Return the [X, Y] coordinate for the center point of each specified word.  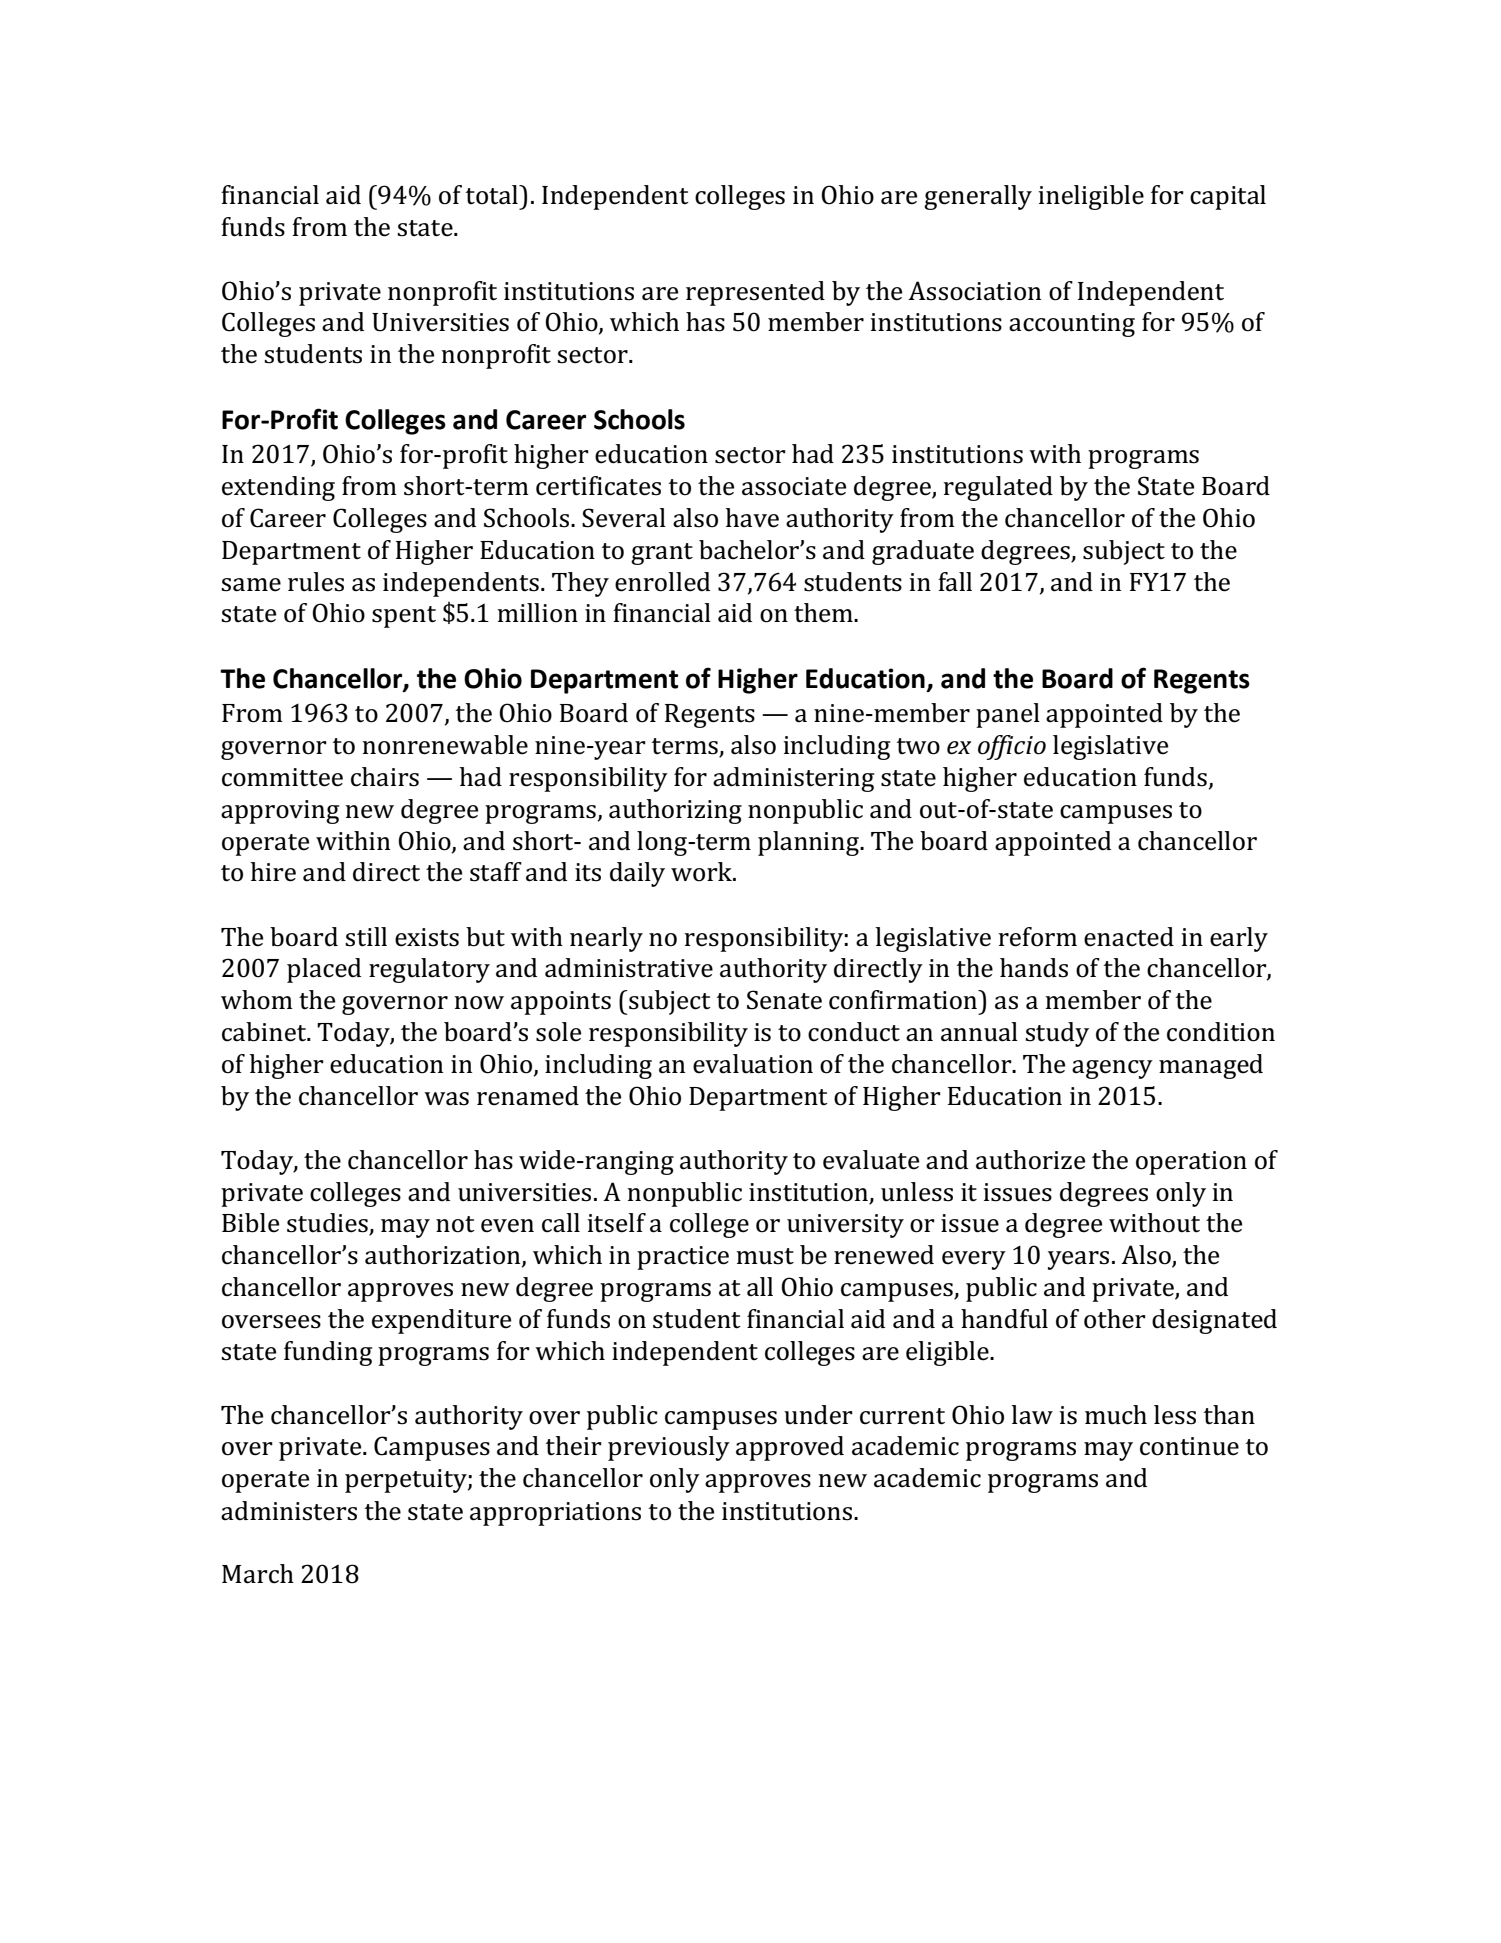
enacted [1129, 937]
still [366, 937]
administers [289, 1511]
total [492, 195]
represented [755, 293]
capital [1228, 197]
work [702, 872]
